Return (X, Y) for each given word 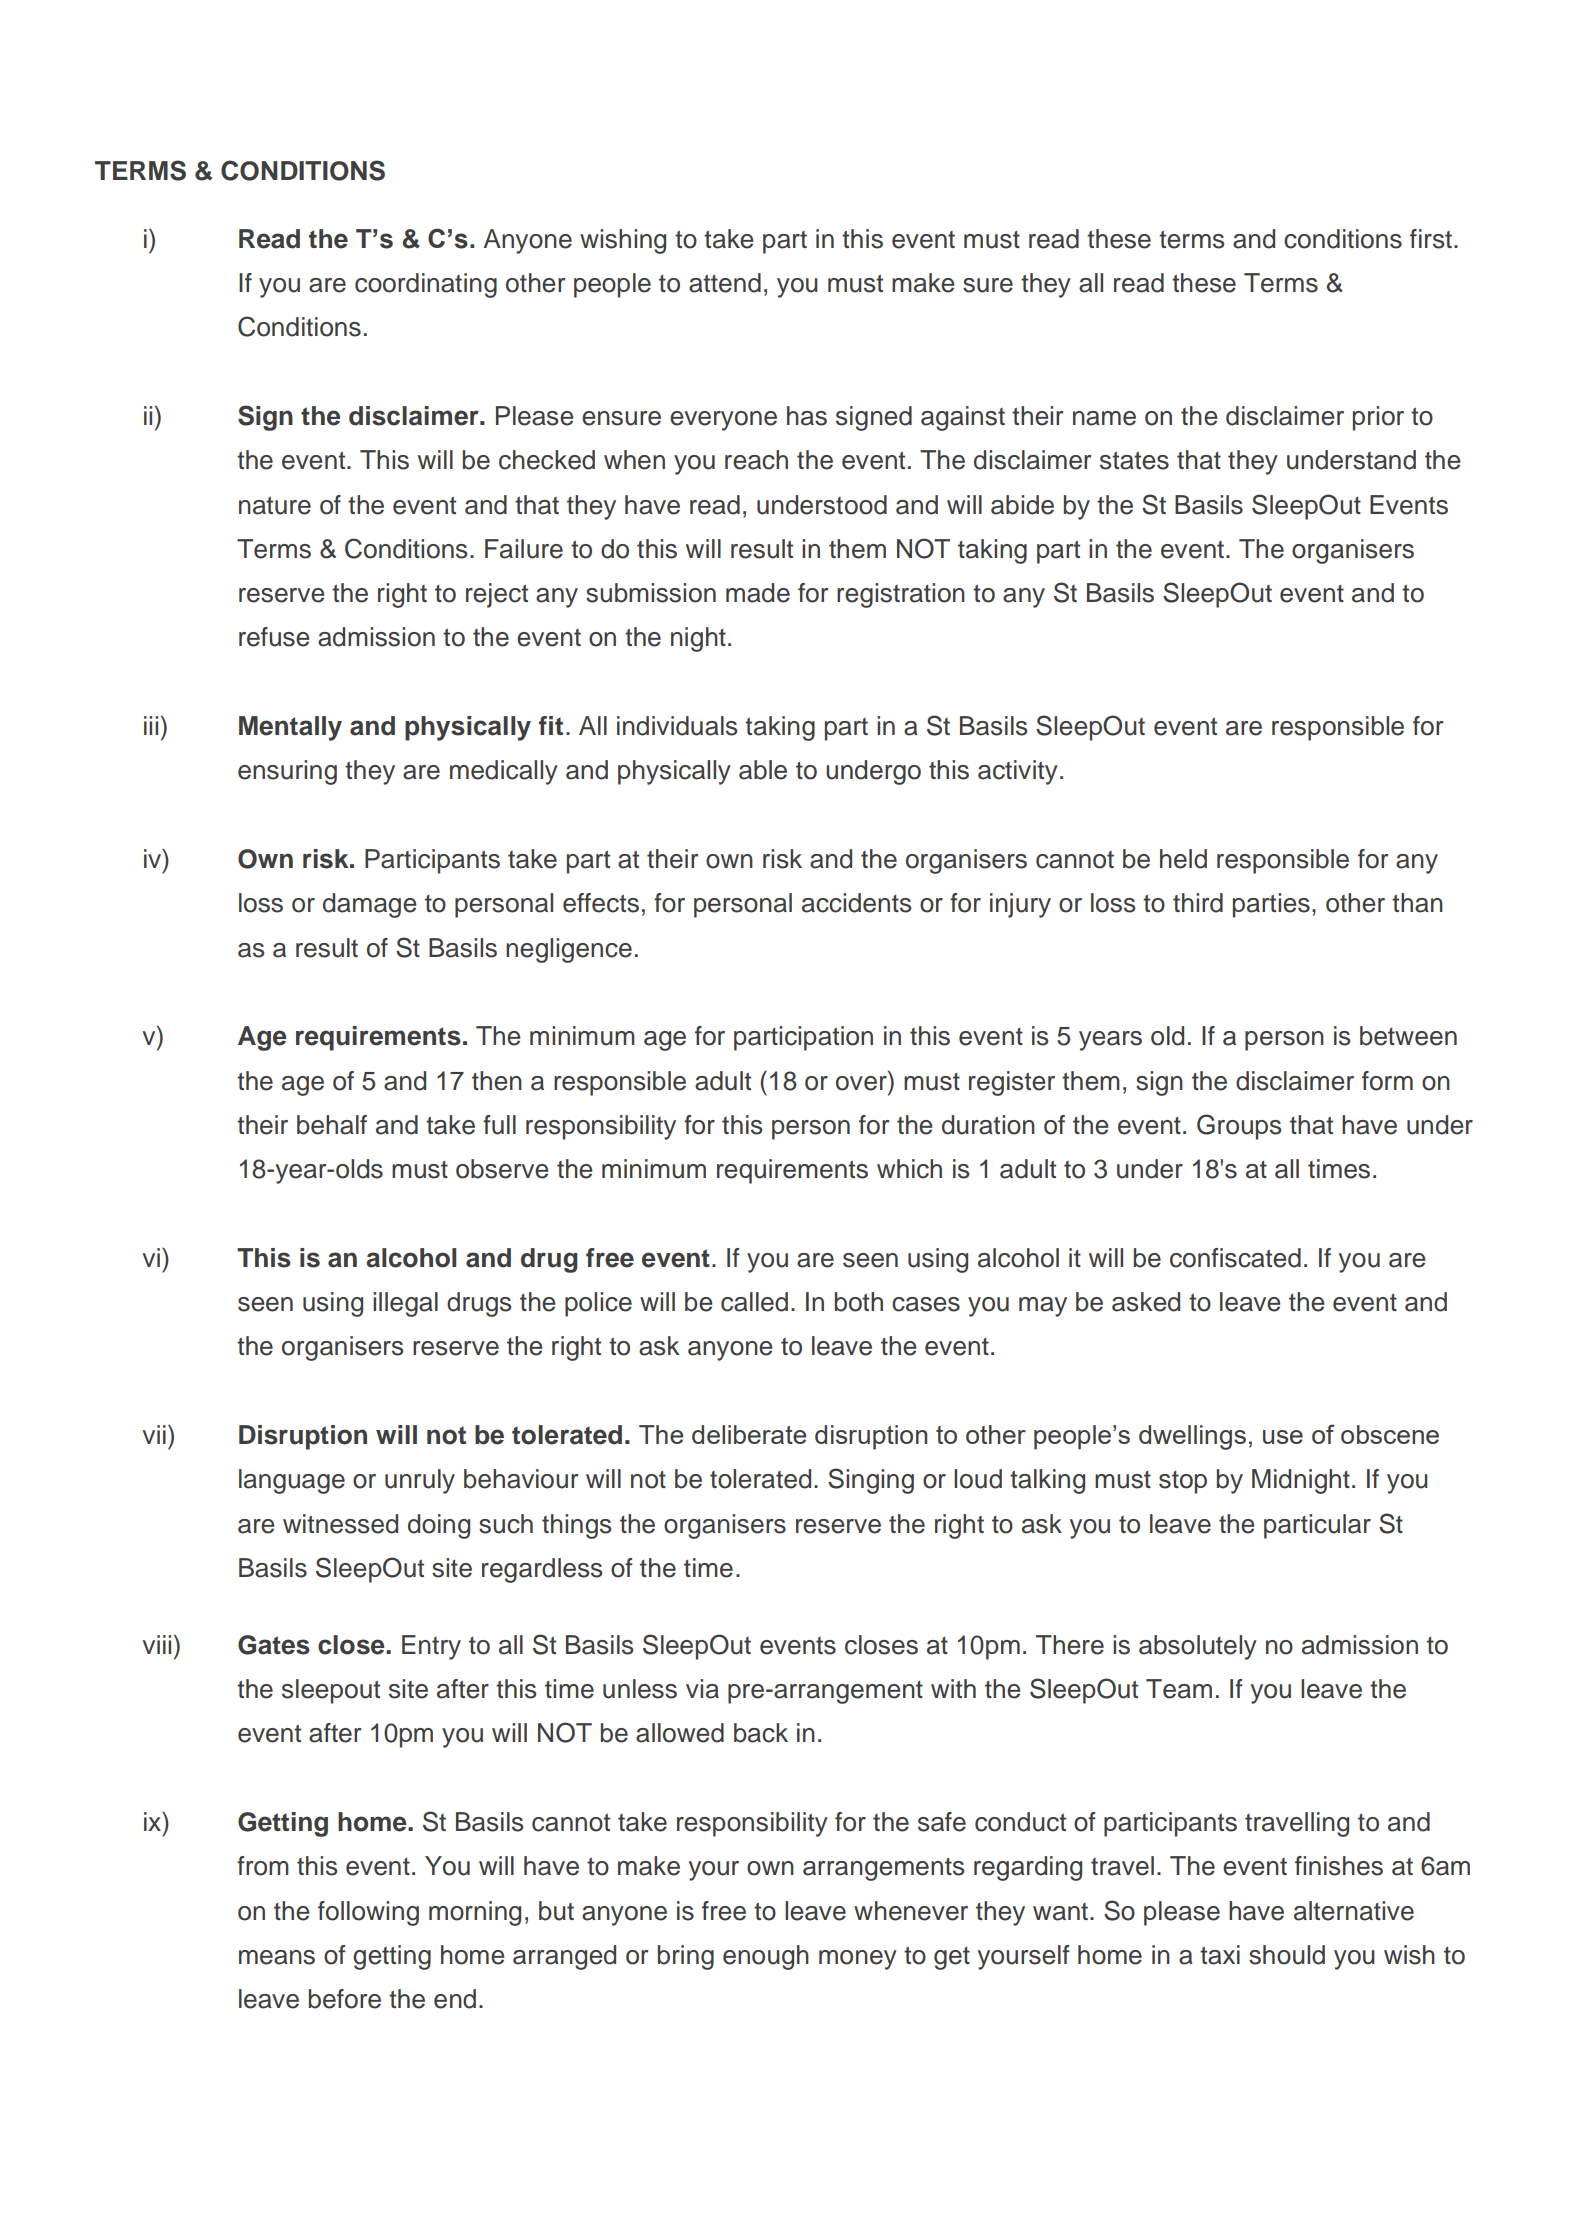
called (754, 1302)
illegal (405, 1304)
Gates (274, 1645)
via (702, 1689)
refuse (274, 637)
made (758, 593)
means (277, 1957)
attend (725, 283)
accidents (856, 903)
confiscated (1235, 1258)
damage (370, 905)
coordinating (426, 285)
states (1134, 461)
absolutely (1198, 1647)
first (1432, 239)
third (1198, 903)
